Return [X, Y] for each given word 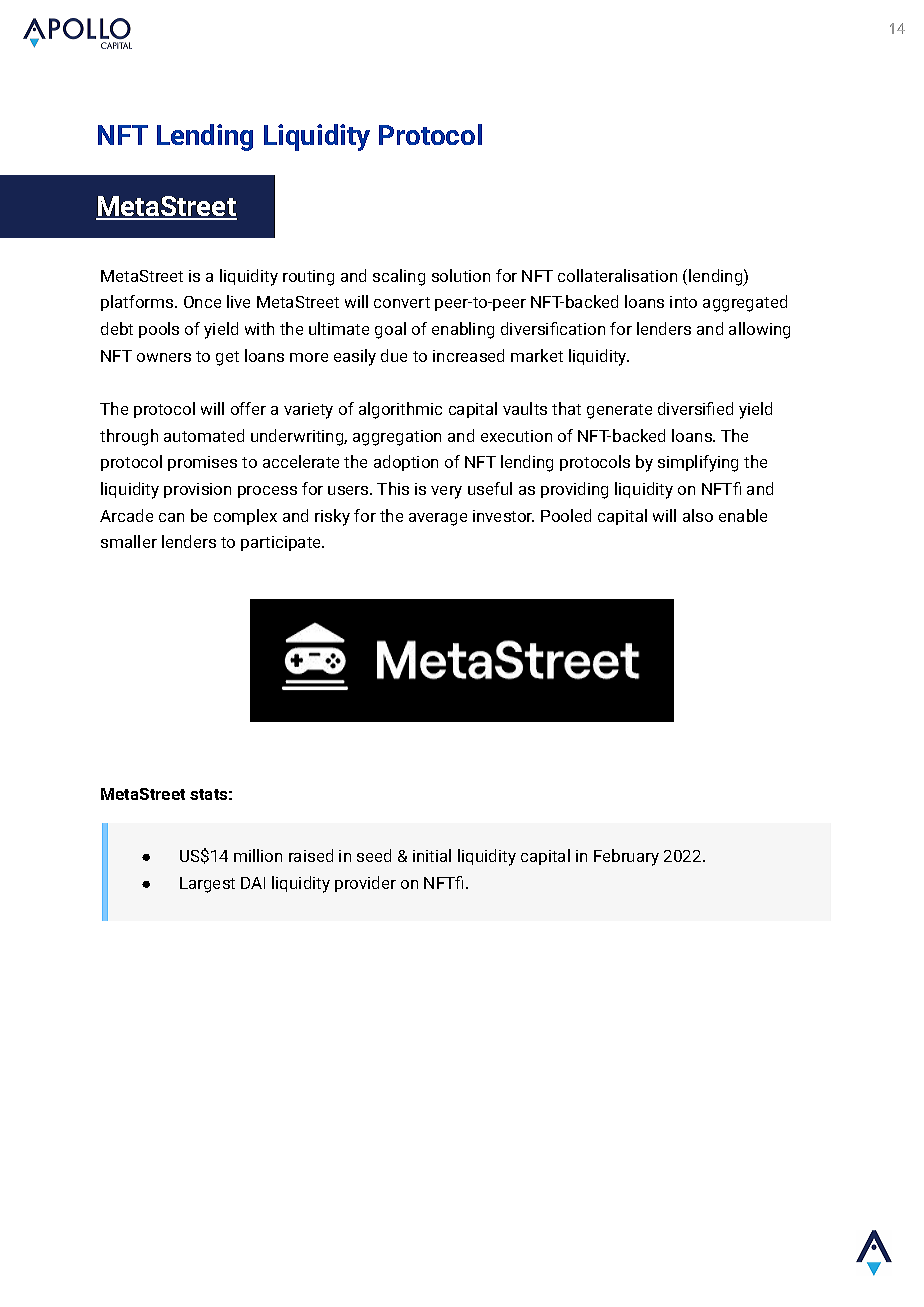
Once [202, 302]
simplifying [698, 463]
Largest [207, 885]
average [438, 519]
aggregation [397, 438]
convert [402, 302]
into [683, 302]
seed [374, 855]
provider [365, 884]
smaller [129, 541]
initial [432, 855]
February [626, 857]
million [258, 855]
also [698, 515]
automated [204, 435]
